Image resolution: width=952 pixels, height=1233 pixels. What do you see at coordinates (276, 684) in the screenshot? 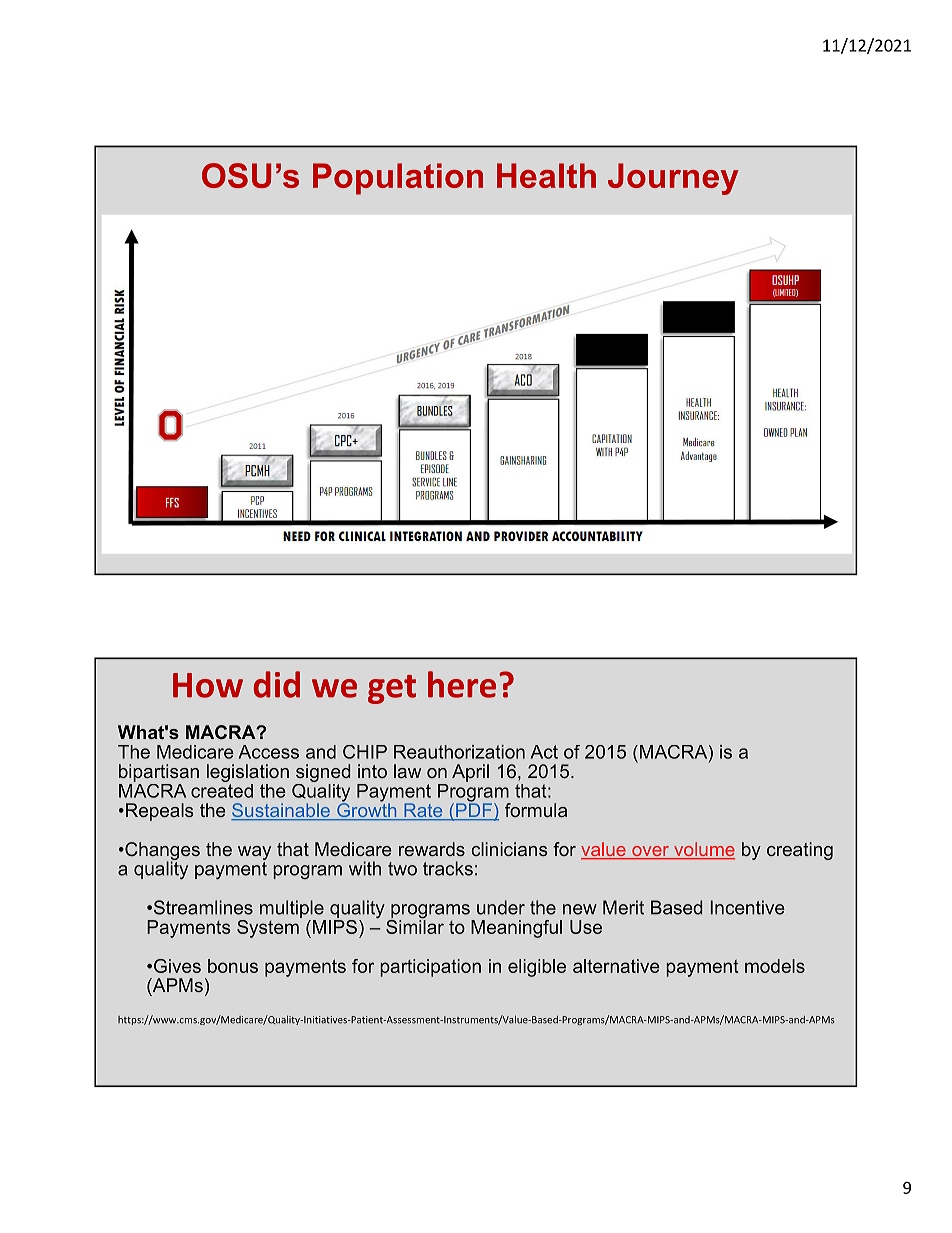
I see `did` at bounding box center [276, 684].
